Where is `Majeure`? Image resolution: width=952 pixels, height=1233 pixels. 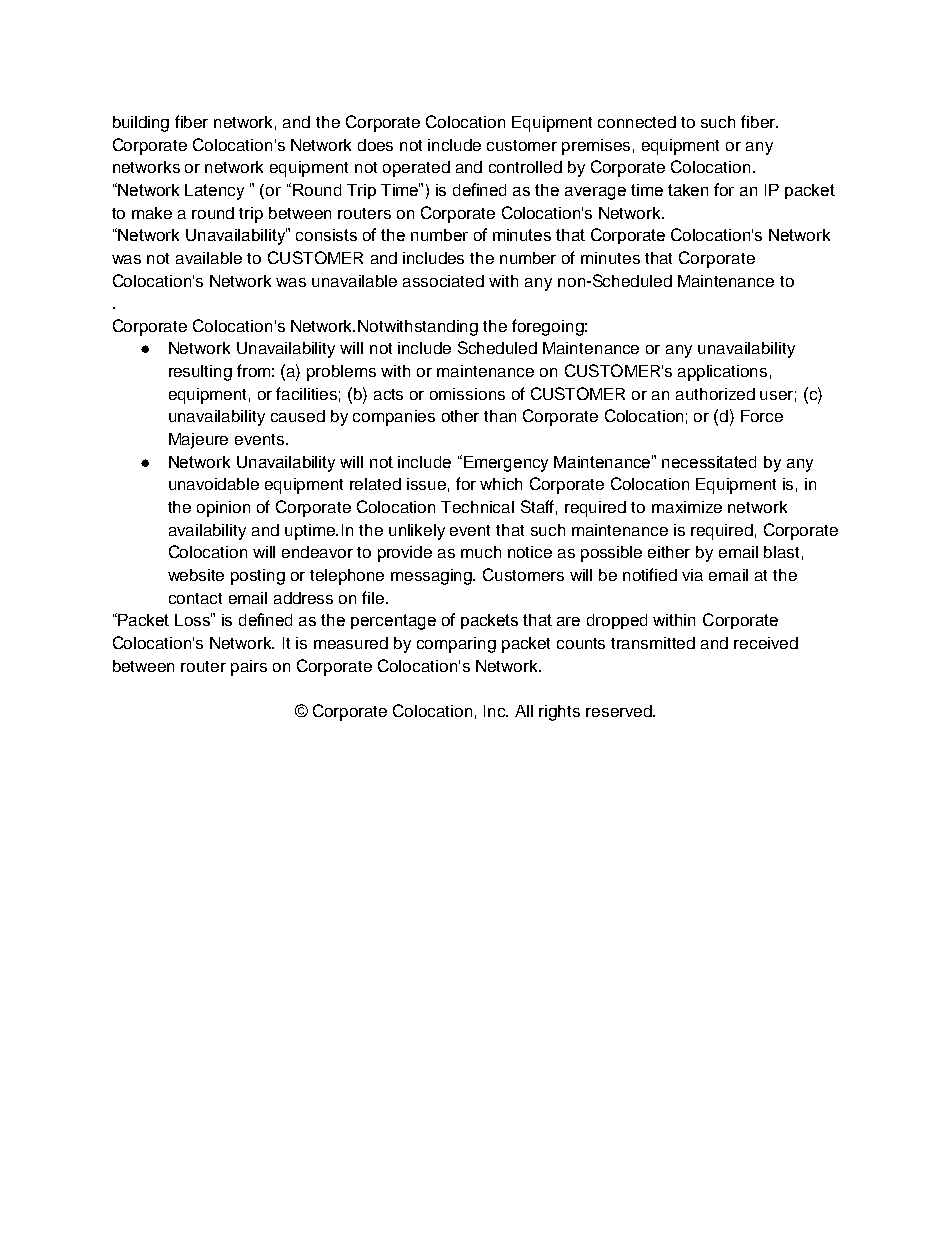
Majeure is located at coordinates (198, 441).
